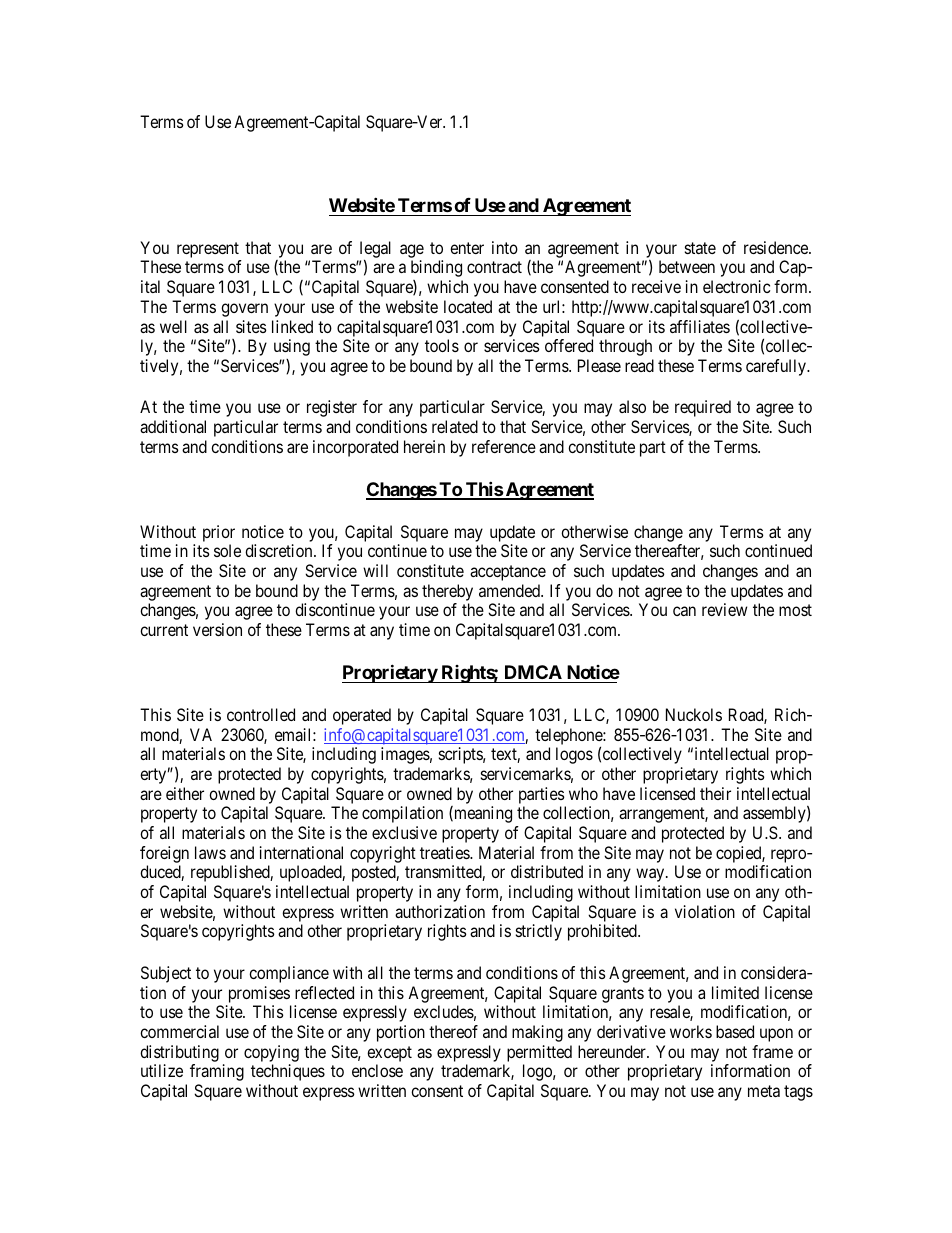  Describe the element at coordinates (217, 1072) in the image. I see `framing` at that location.
